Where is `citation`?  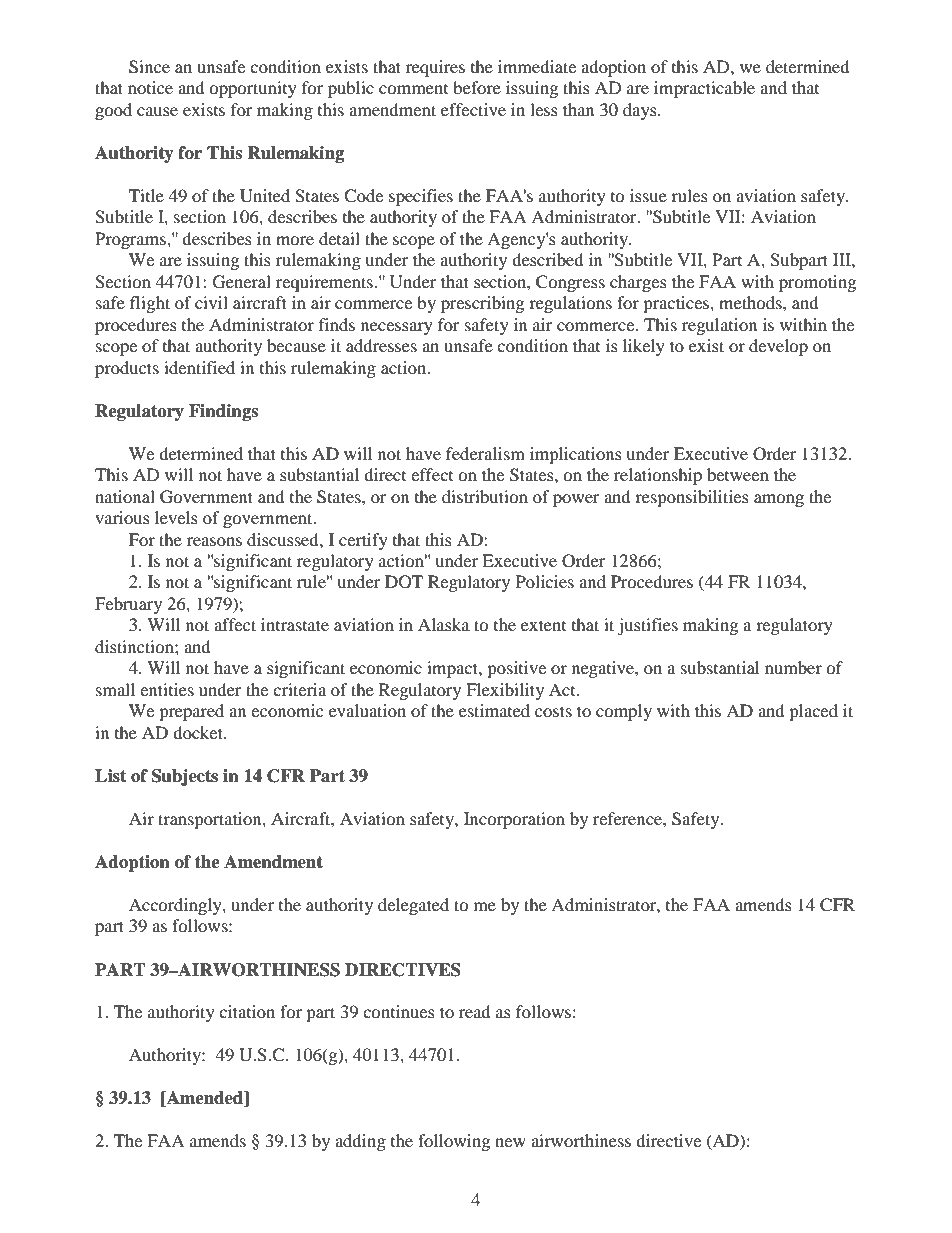
citation is located at coordinates (247, 1011).
